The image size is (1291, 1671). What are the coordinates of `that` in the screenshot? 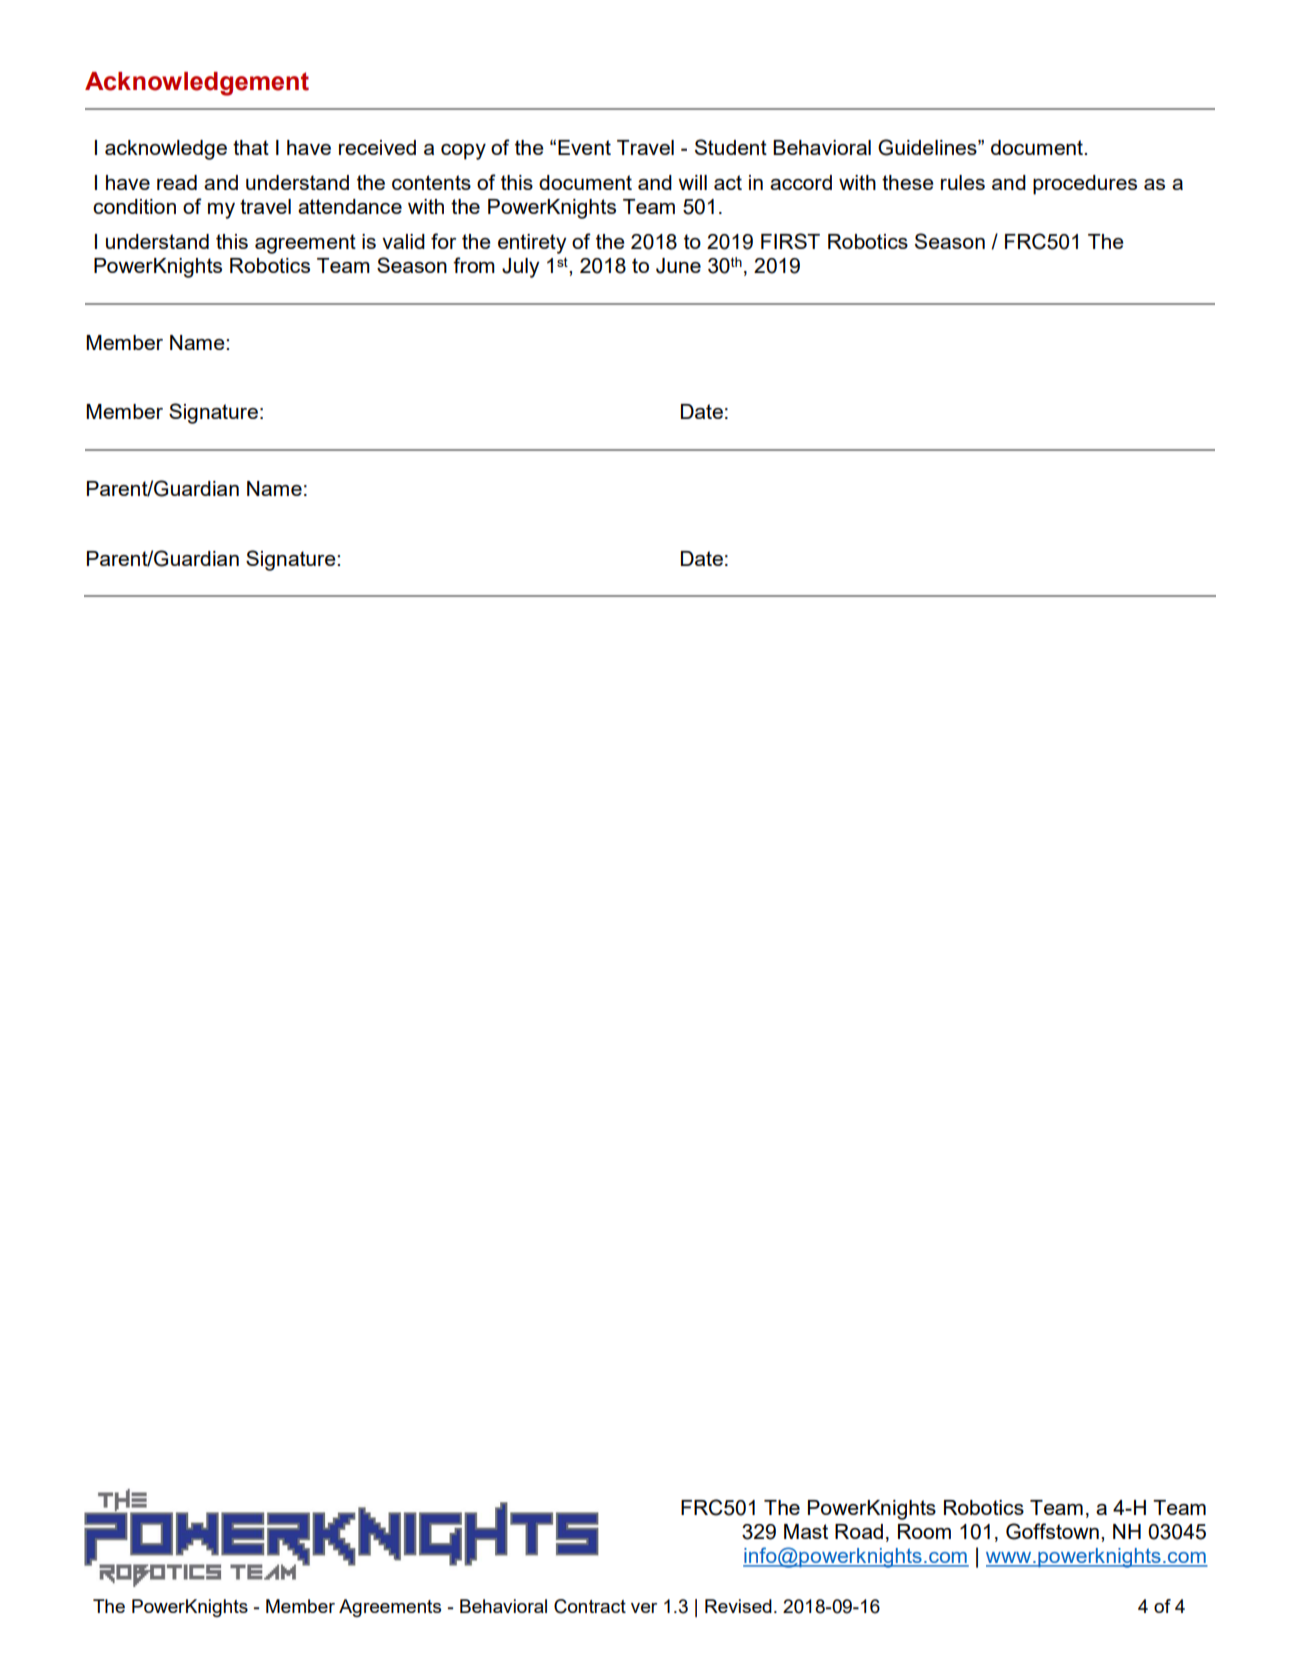 It's located at (251, 147).
